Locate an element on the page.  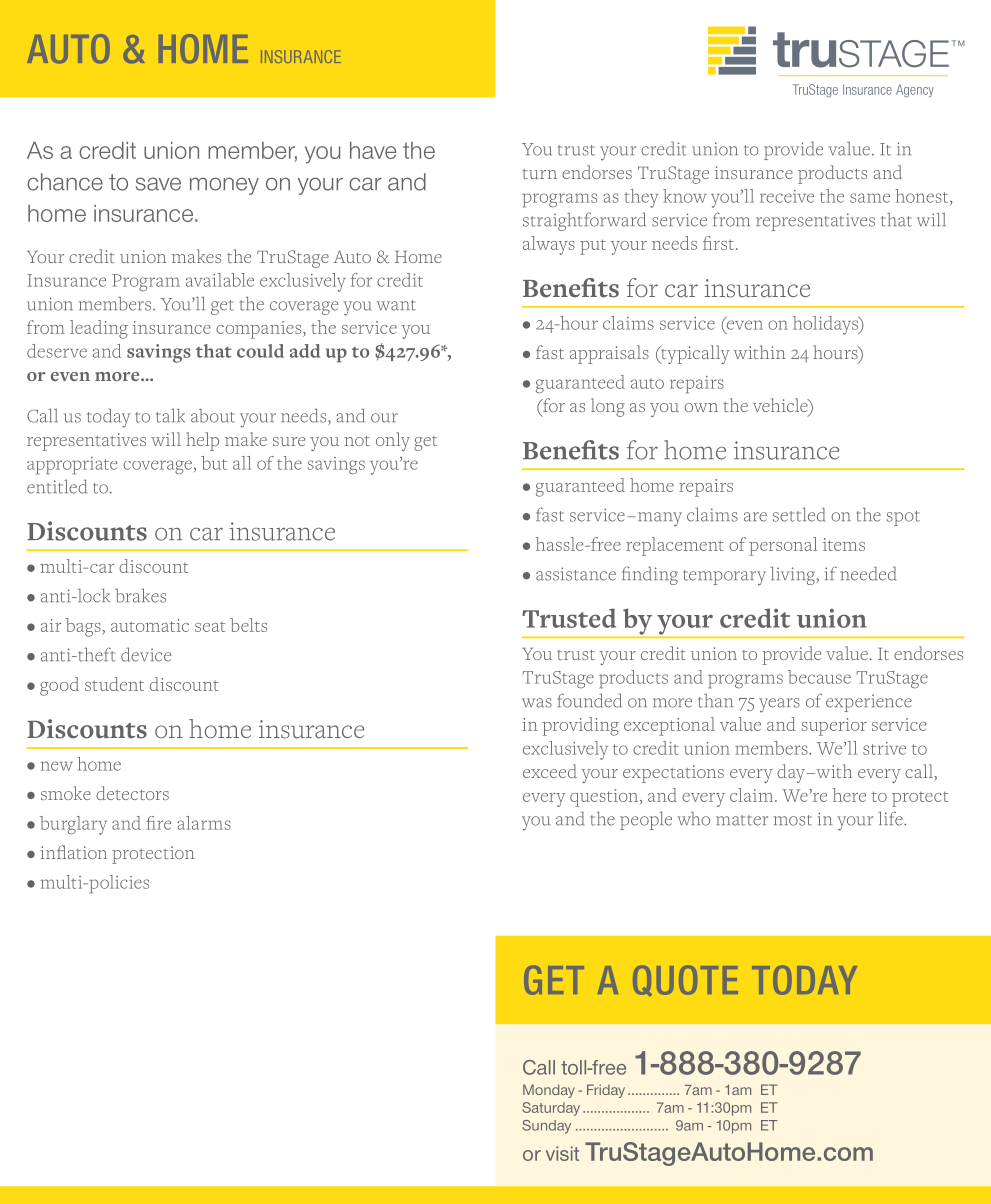
quote is located at coordinates (685, 980).
